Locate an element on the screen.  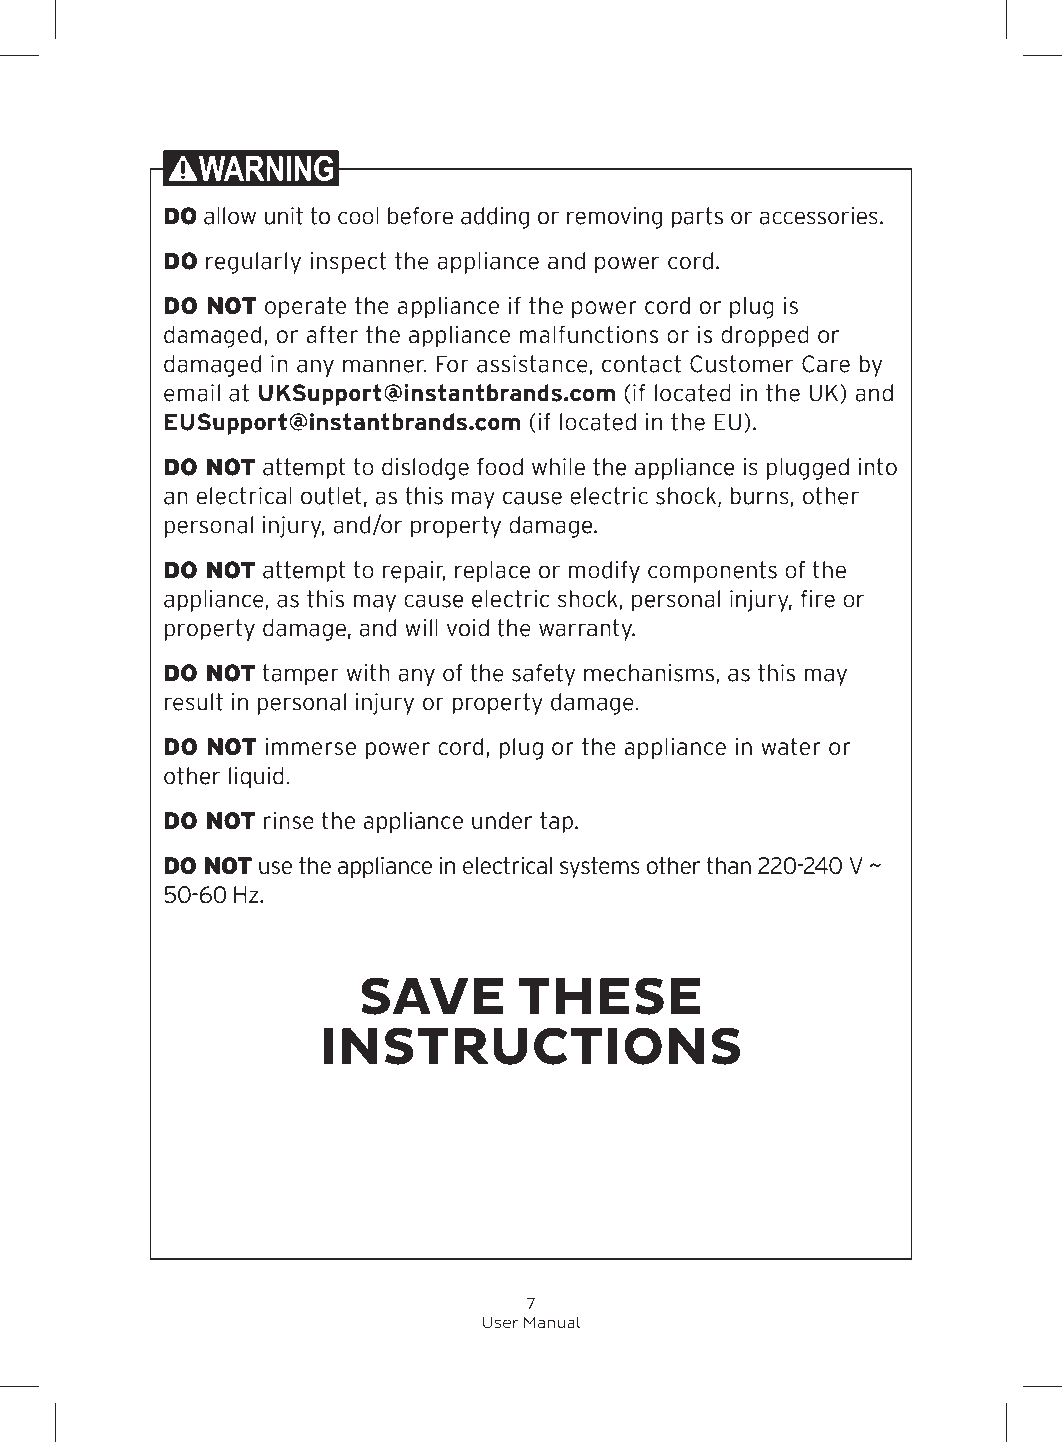
replace is located at coordinates (493, 572).
